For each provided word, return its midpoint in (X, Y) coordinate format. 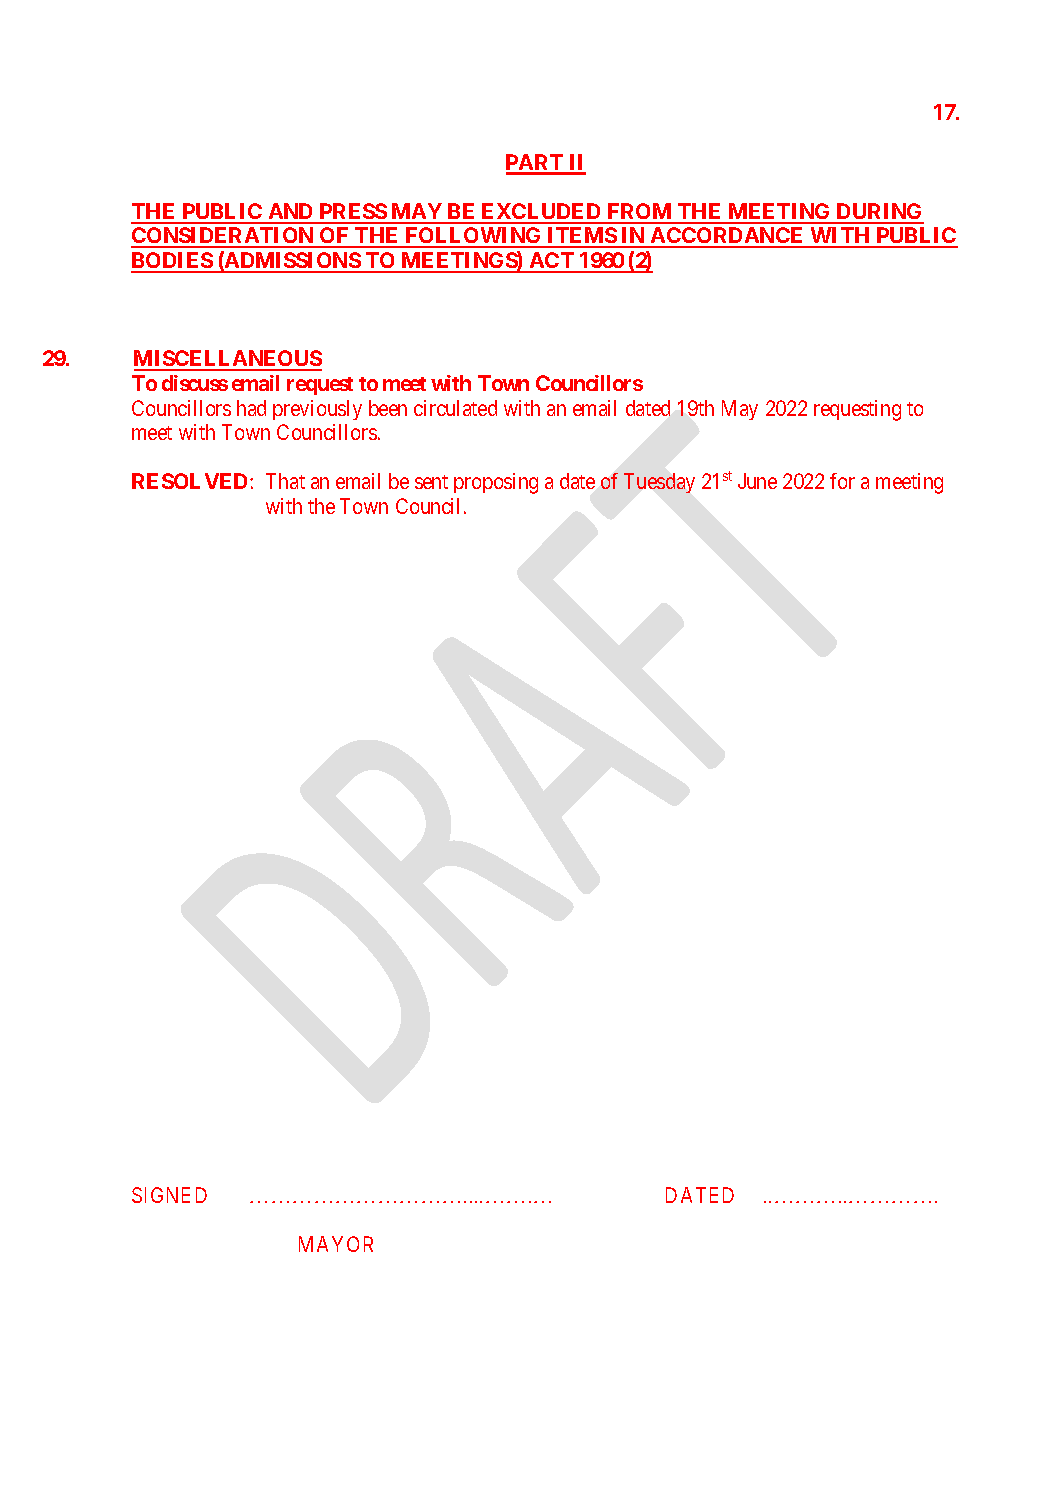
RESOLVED (191, 481)
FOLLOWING (473, 237)
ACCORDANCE (727, 237)
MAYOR (336, 1244)
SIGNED (169, 1195)
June (757, 481)
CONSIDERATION (223, 237)
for (842, 481)
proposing (496, 483)
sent (431, 482)
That (285, 481)
